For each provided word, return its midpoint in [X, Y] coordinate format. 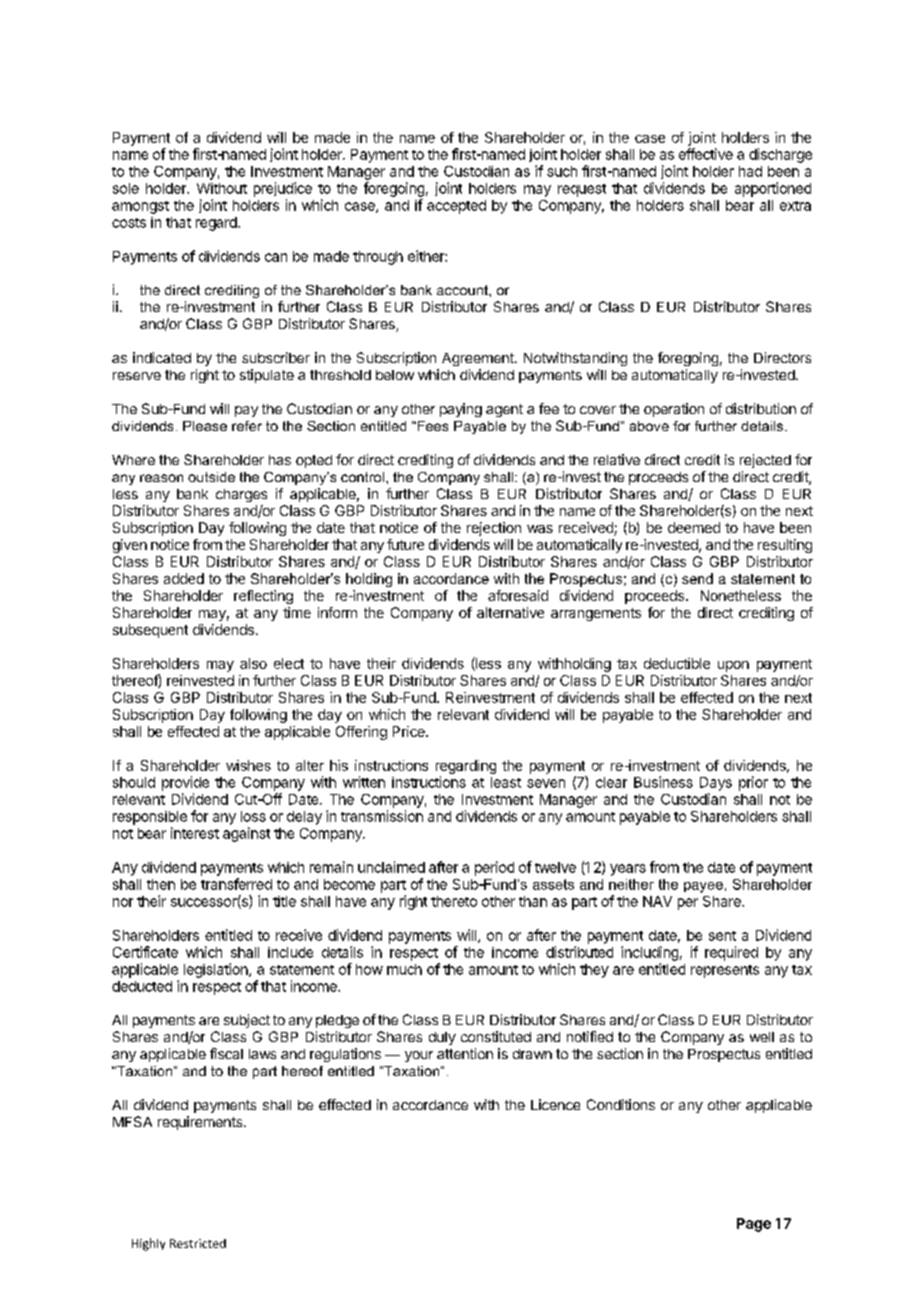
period [494, 868]
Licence [555, 1104]
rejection [494, 529]
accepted [456, 207]
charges [241, 495]
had [750, 171]
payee [703, 887]
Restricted [198, 1243]
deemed [694, 527]
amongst [140, 207]
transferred [236, 884]
